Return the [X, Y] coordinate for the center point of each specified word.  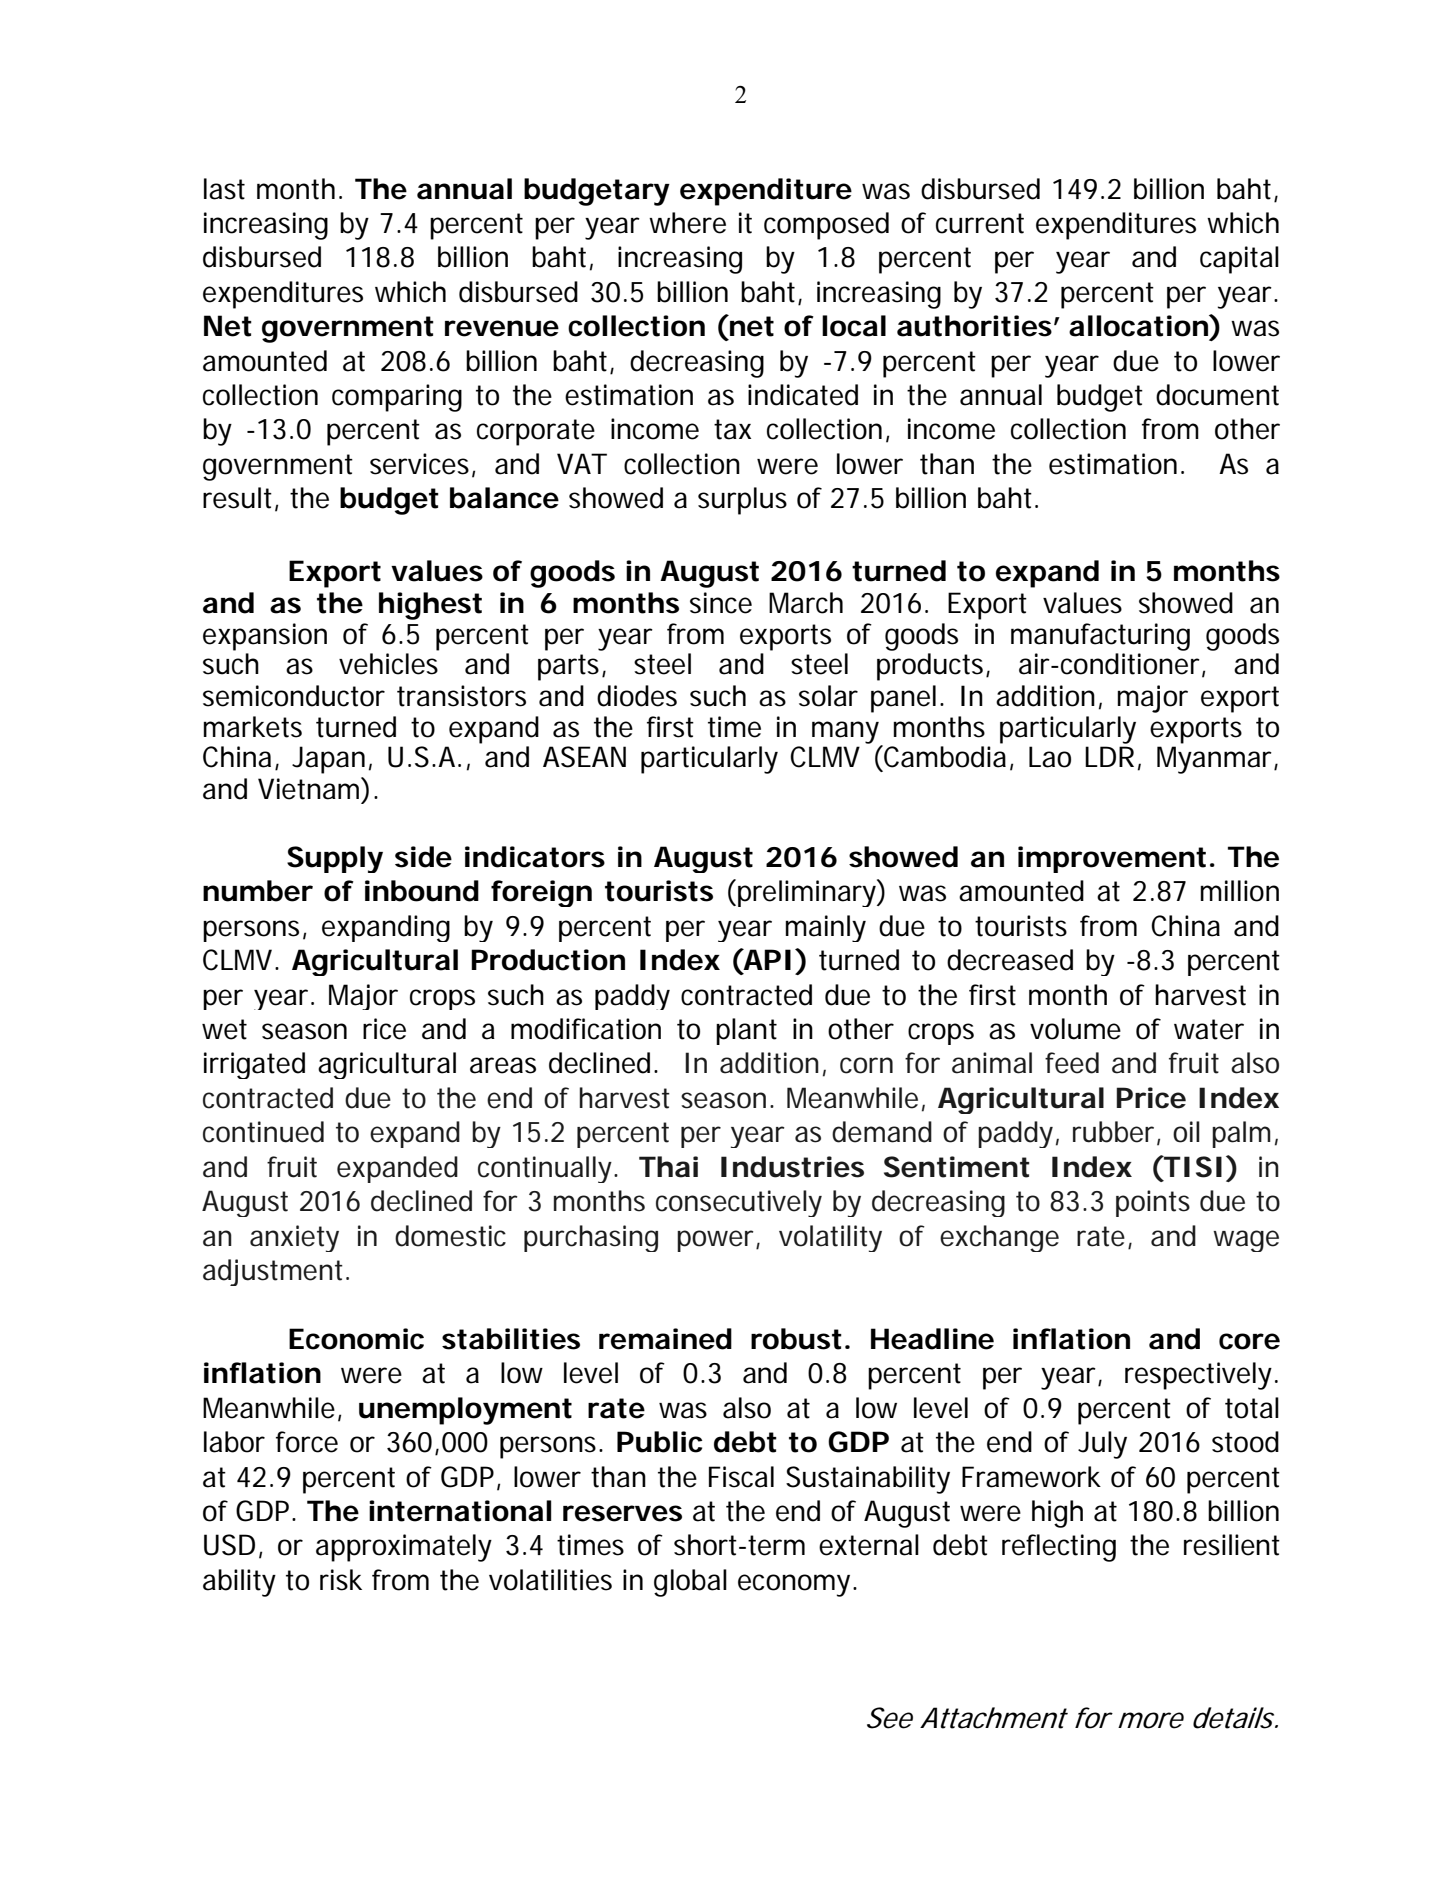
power [715, 1241]
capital [1239, 260]
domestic [450, 1236]
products [930, 667]
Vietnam [307, 789]
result [237, 498]
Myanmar [1214, 760]
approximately [403, 1548]
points [1153, 1203]
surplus [742, 501]
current [980, 223]
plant [746, 1031]
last [224, 189]
